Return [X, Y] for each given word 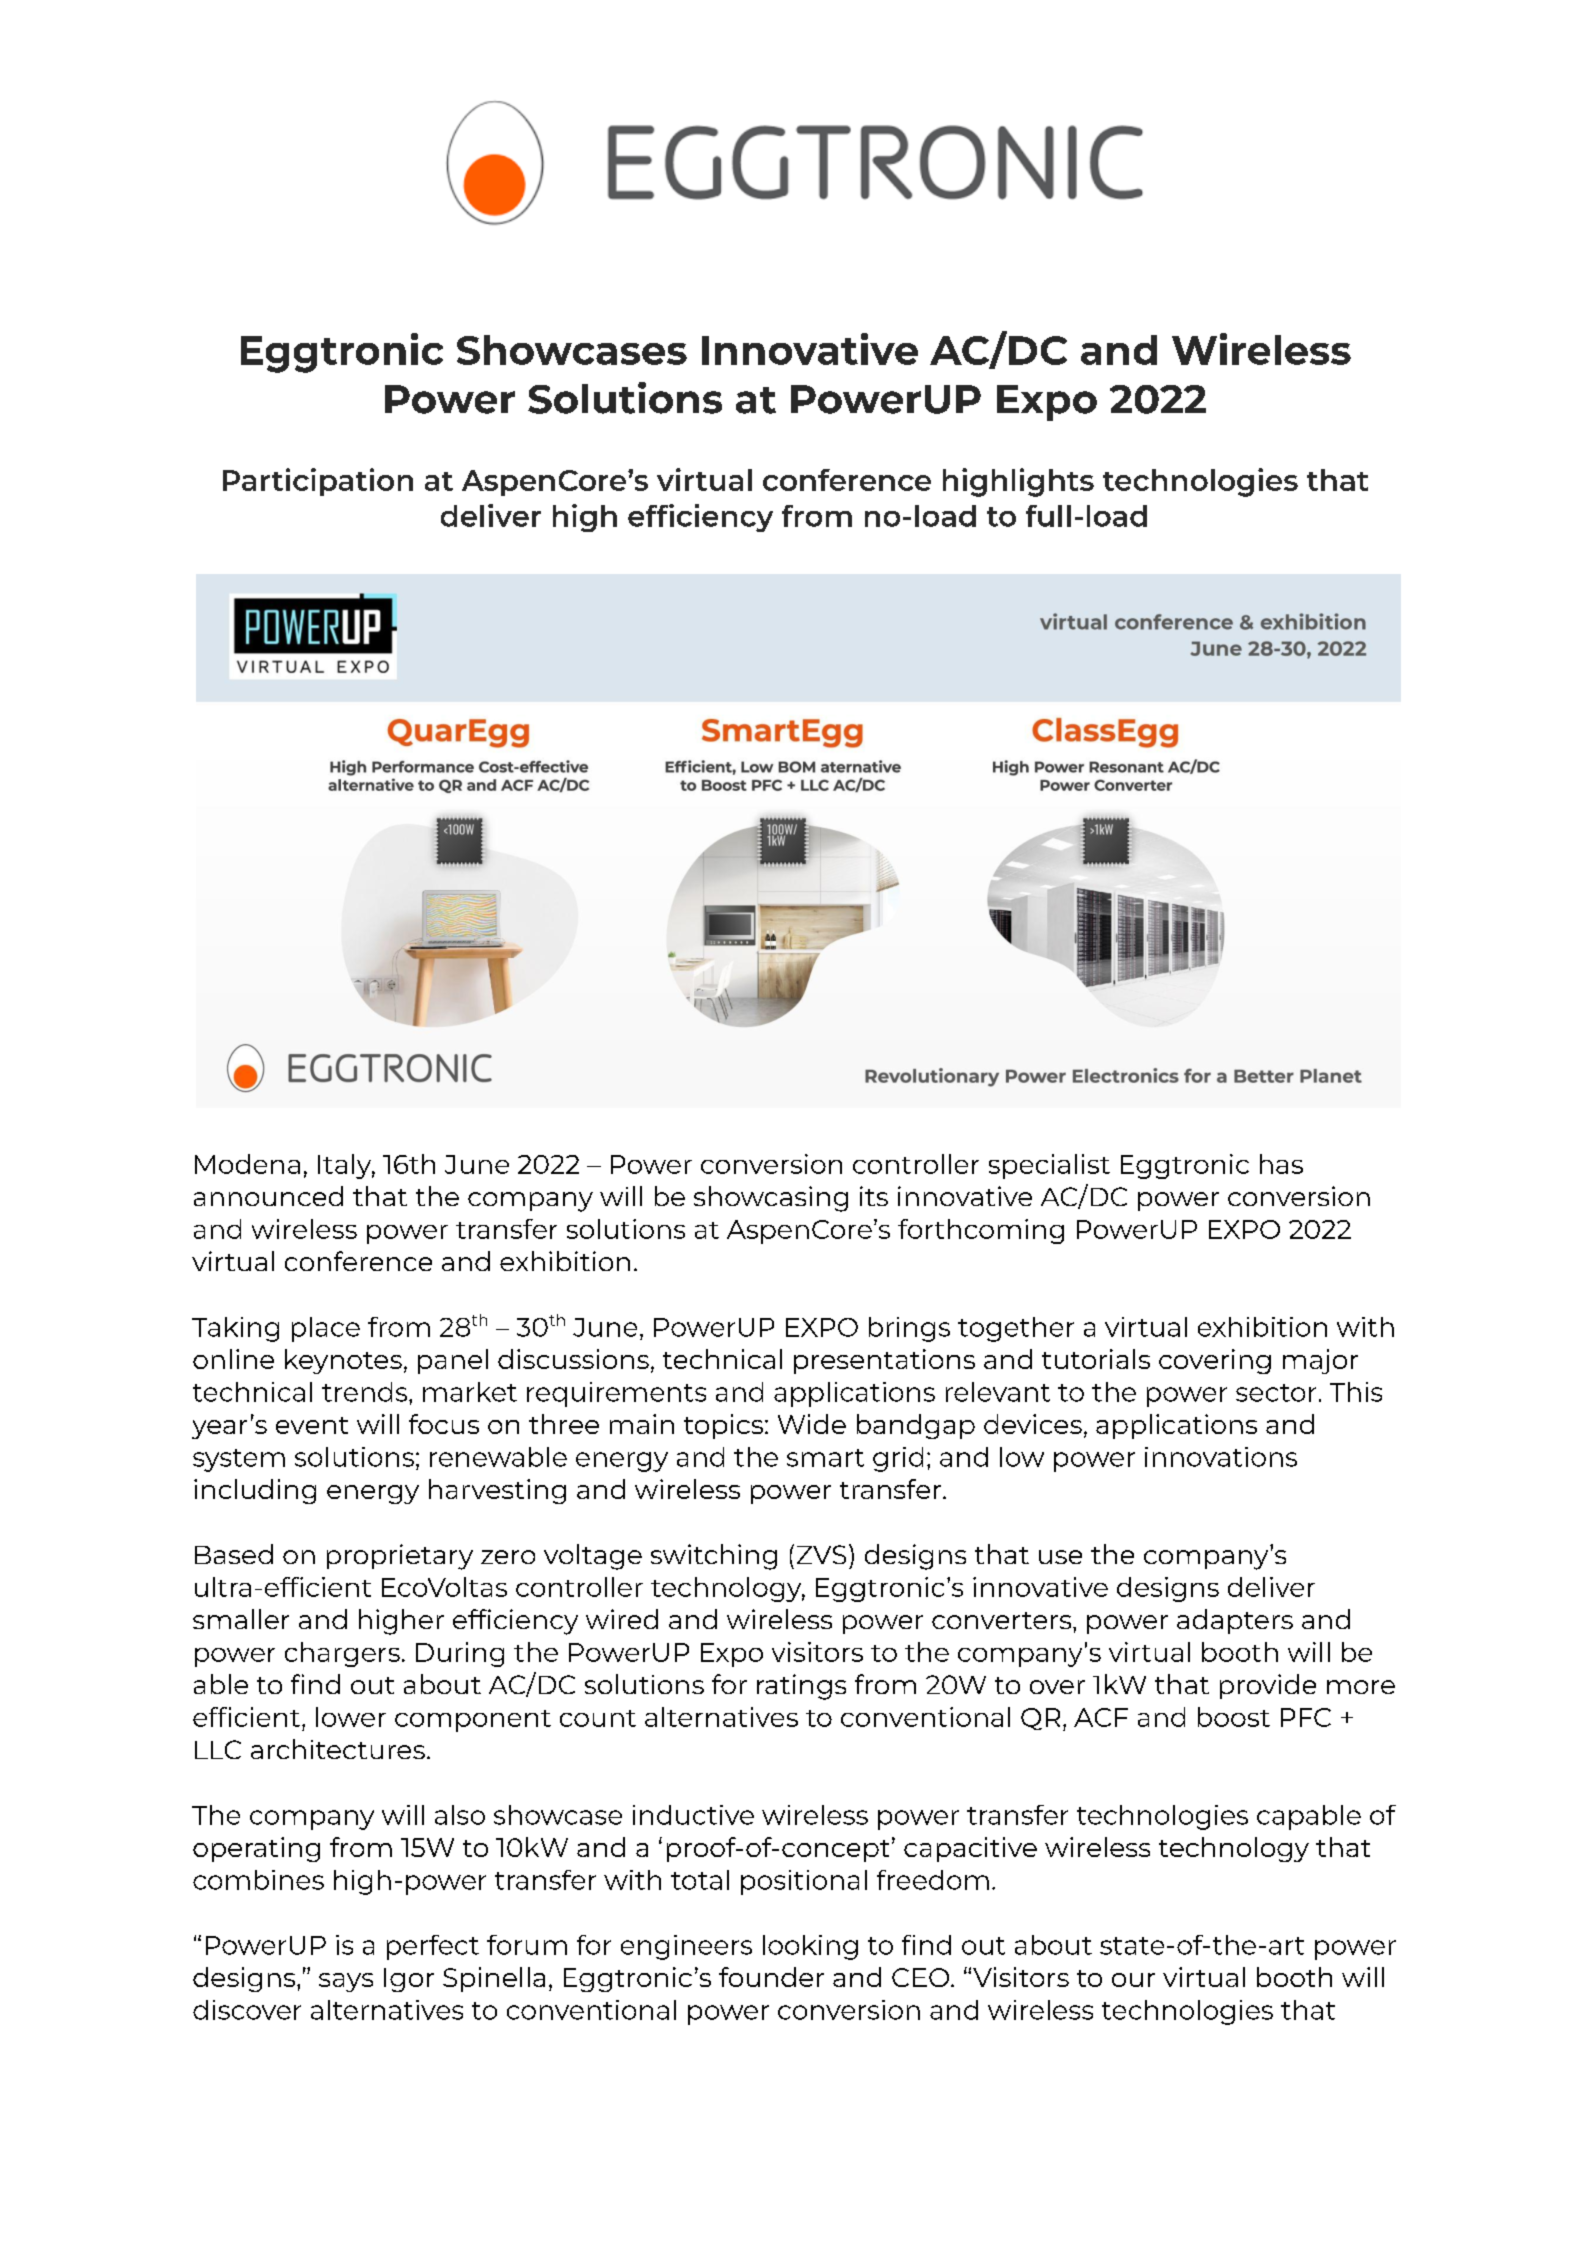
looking [810, 1947]
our [1133, 1980]
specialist [1049, 1166]
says [346, 1982]
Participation [318, 482]
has [1281, 1164]
